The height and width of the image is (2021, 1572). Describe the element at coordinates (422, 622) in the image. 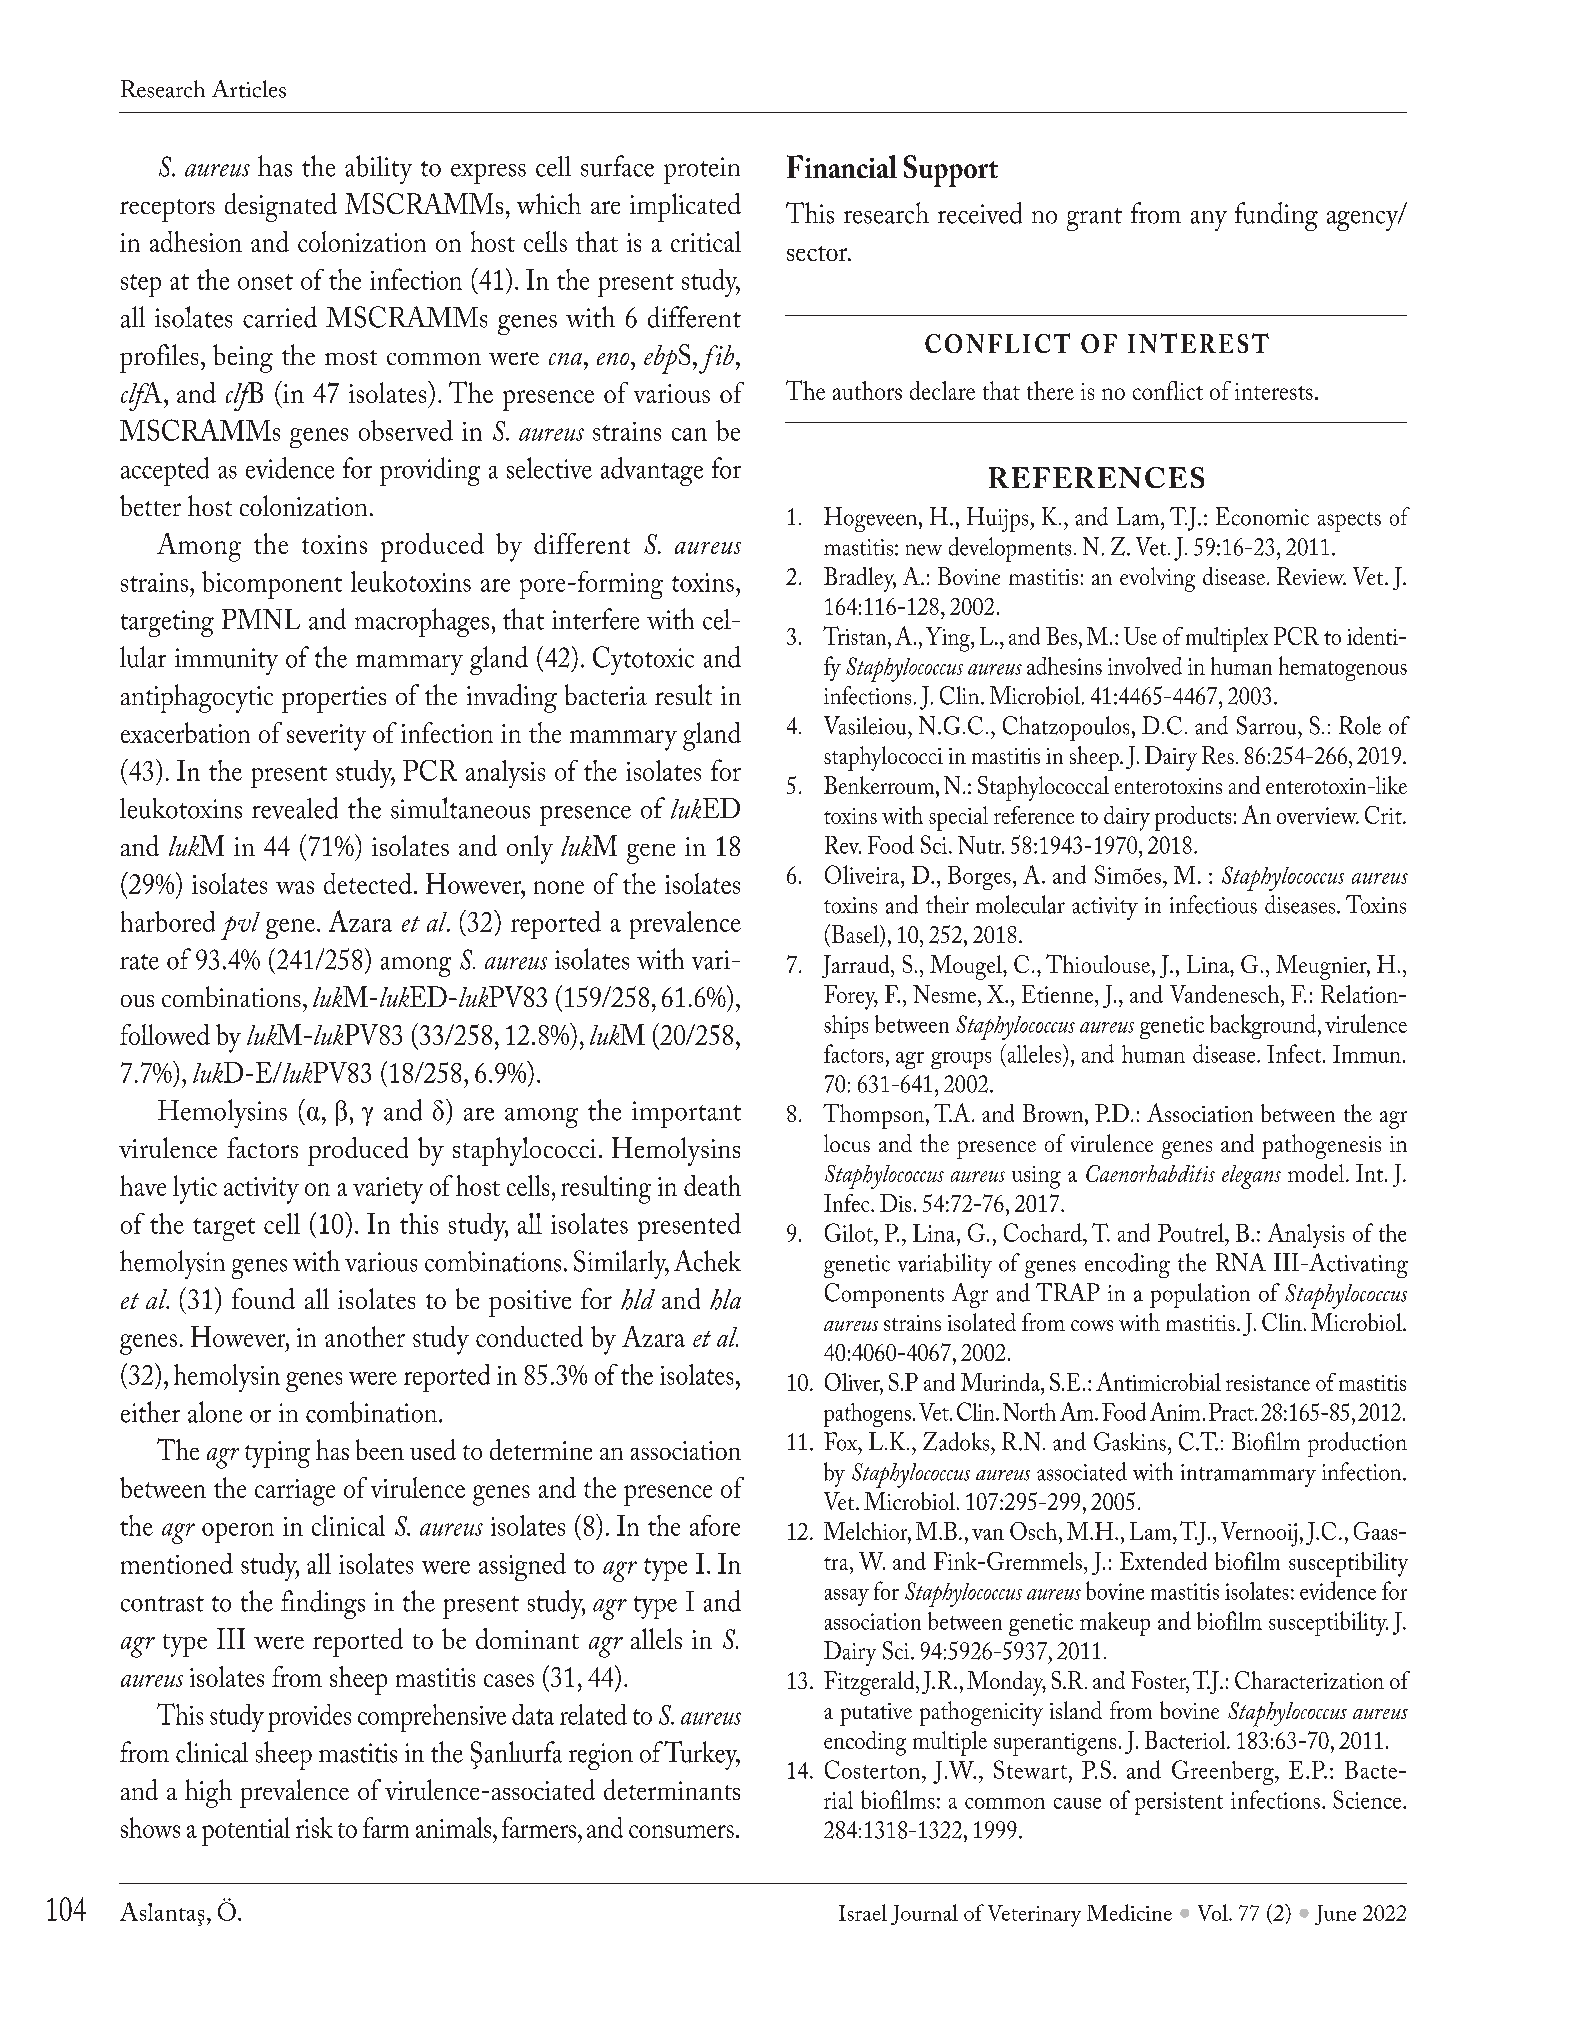

I see `macrophages` at that location.
